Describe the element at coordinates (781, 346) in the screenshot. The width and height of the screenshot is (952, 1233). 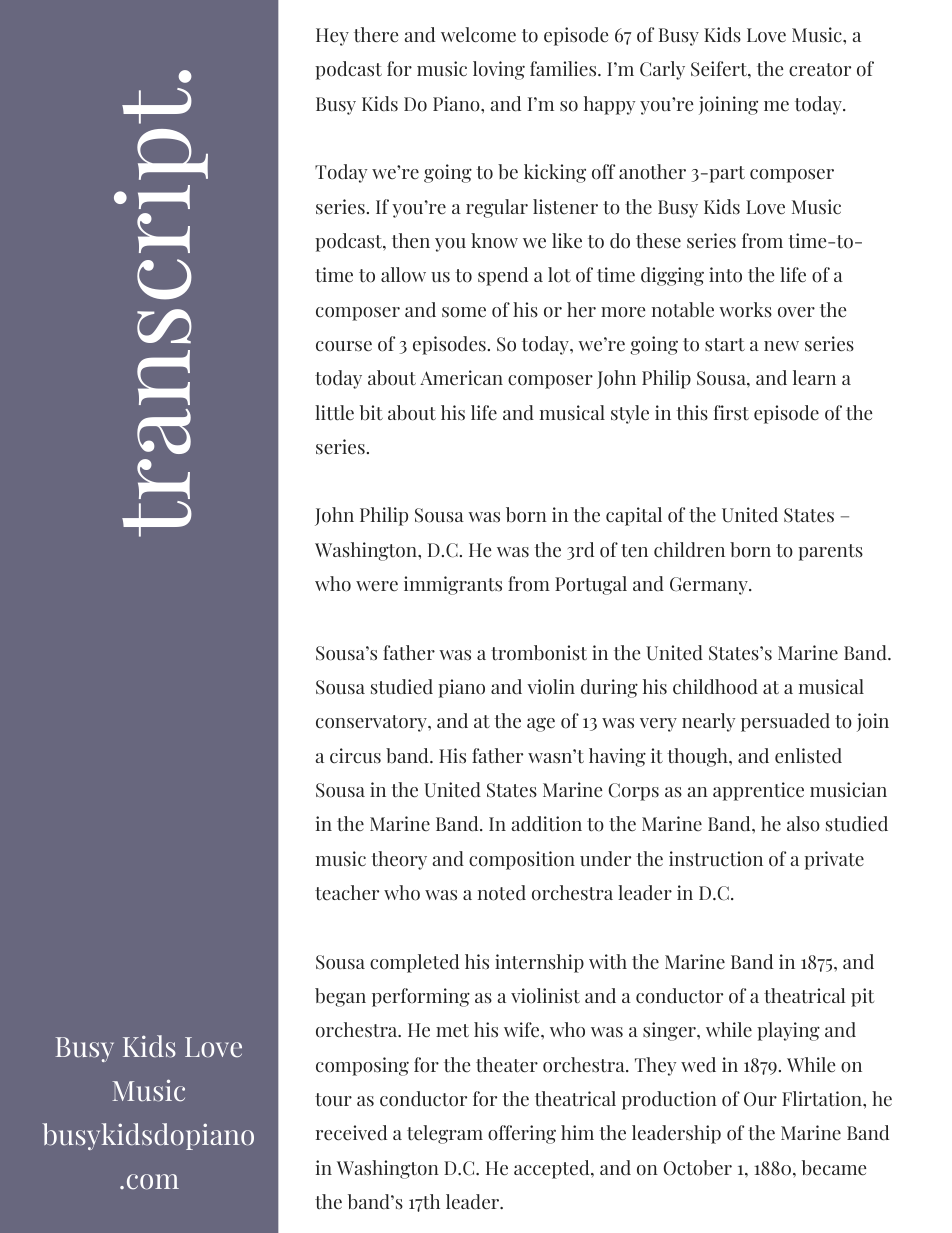
I see `new` at that location.
